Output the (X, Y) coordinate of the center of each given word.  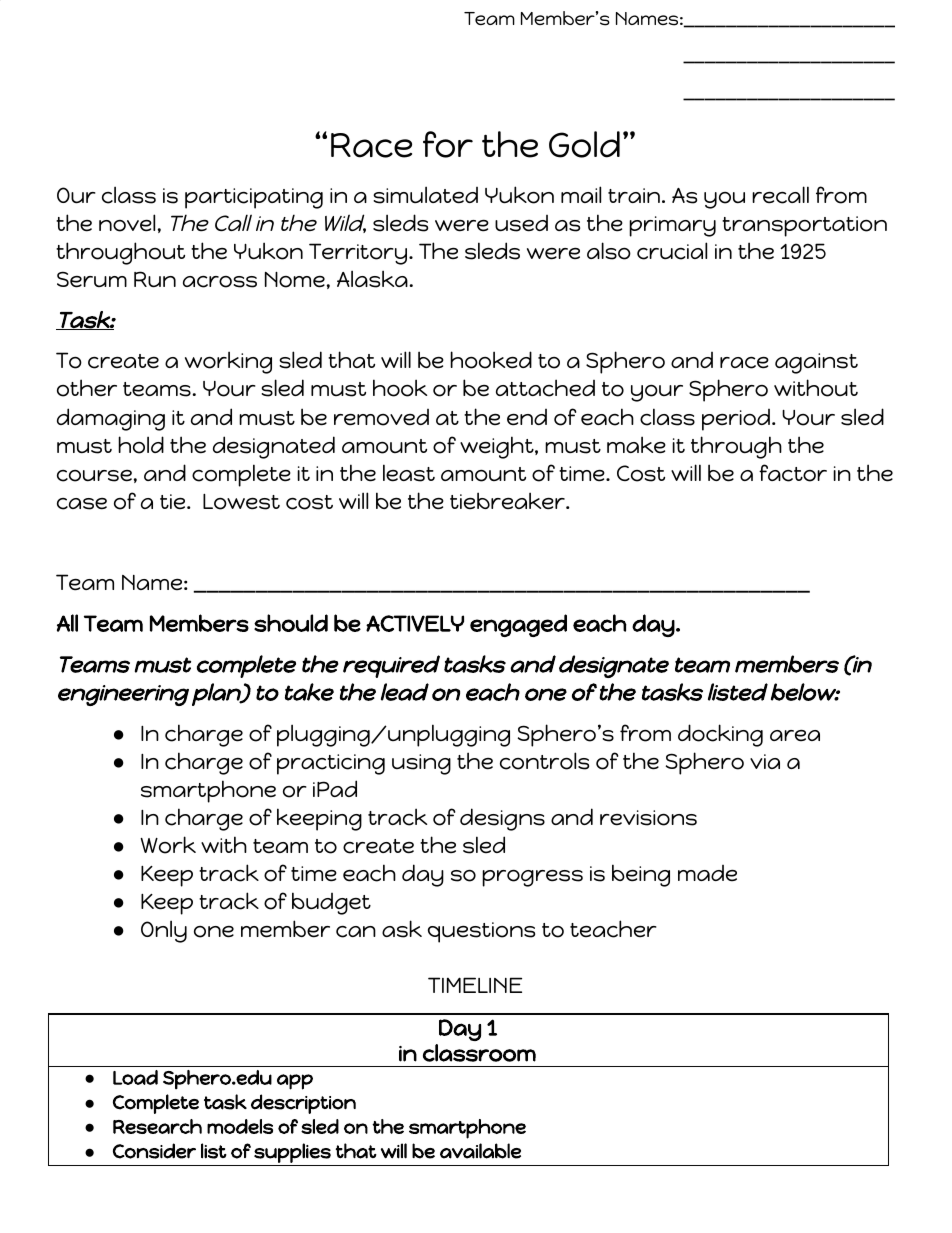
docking (720, 735)
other (87, 388)
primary (672, 226)
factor (793, 473)
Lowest (241, 502)
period (736, 420)
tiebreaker (508, 501)
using (421, 764)
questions (481, 932)
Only (164, 931)
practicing (331, 764)
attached (545, 388)
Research (157, 1126)
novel (127, 223)
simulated (425, 195)
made (707, 873)
